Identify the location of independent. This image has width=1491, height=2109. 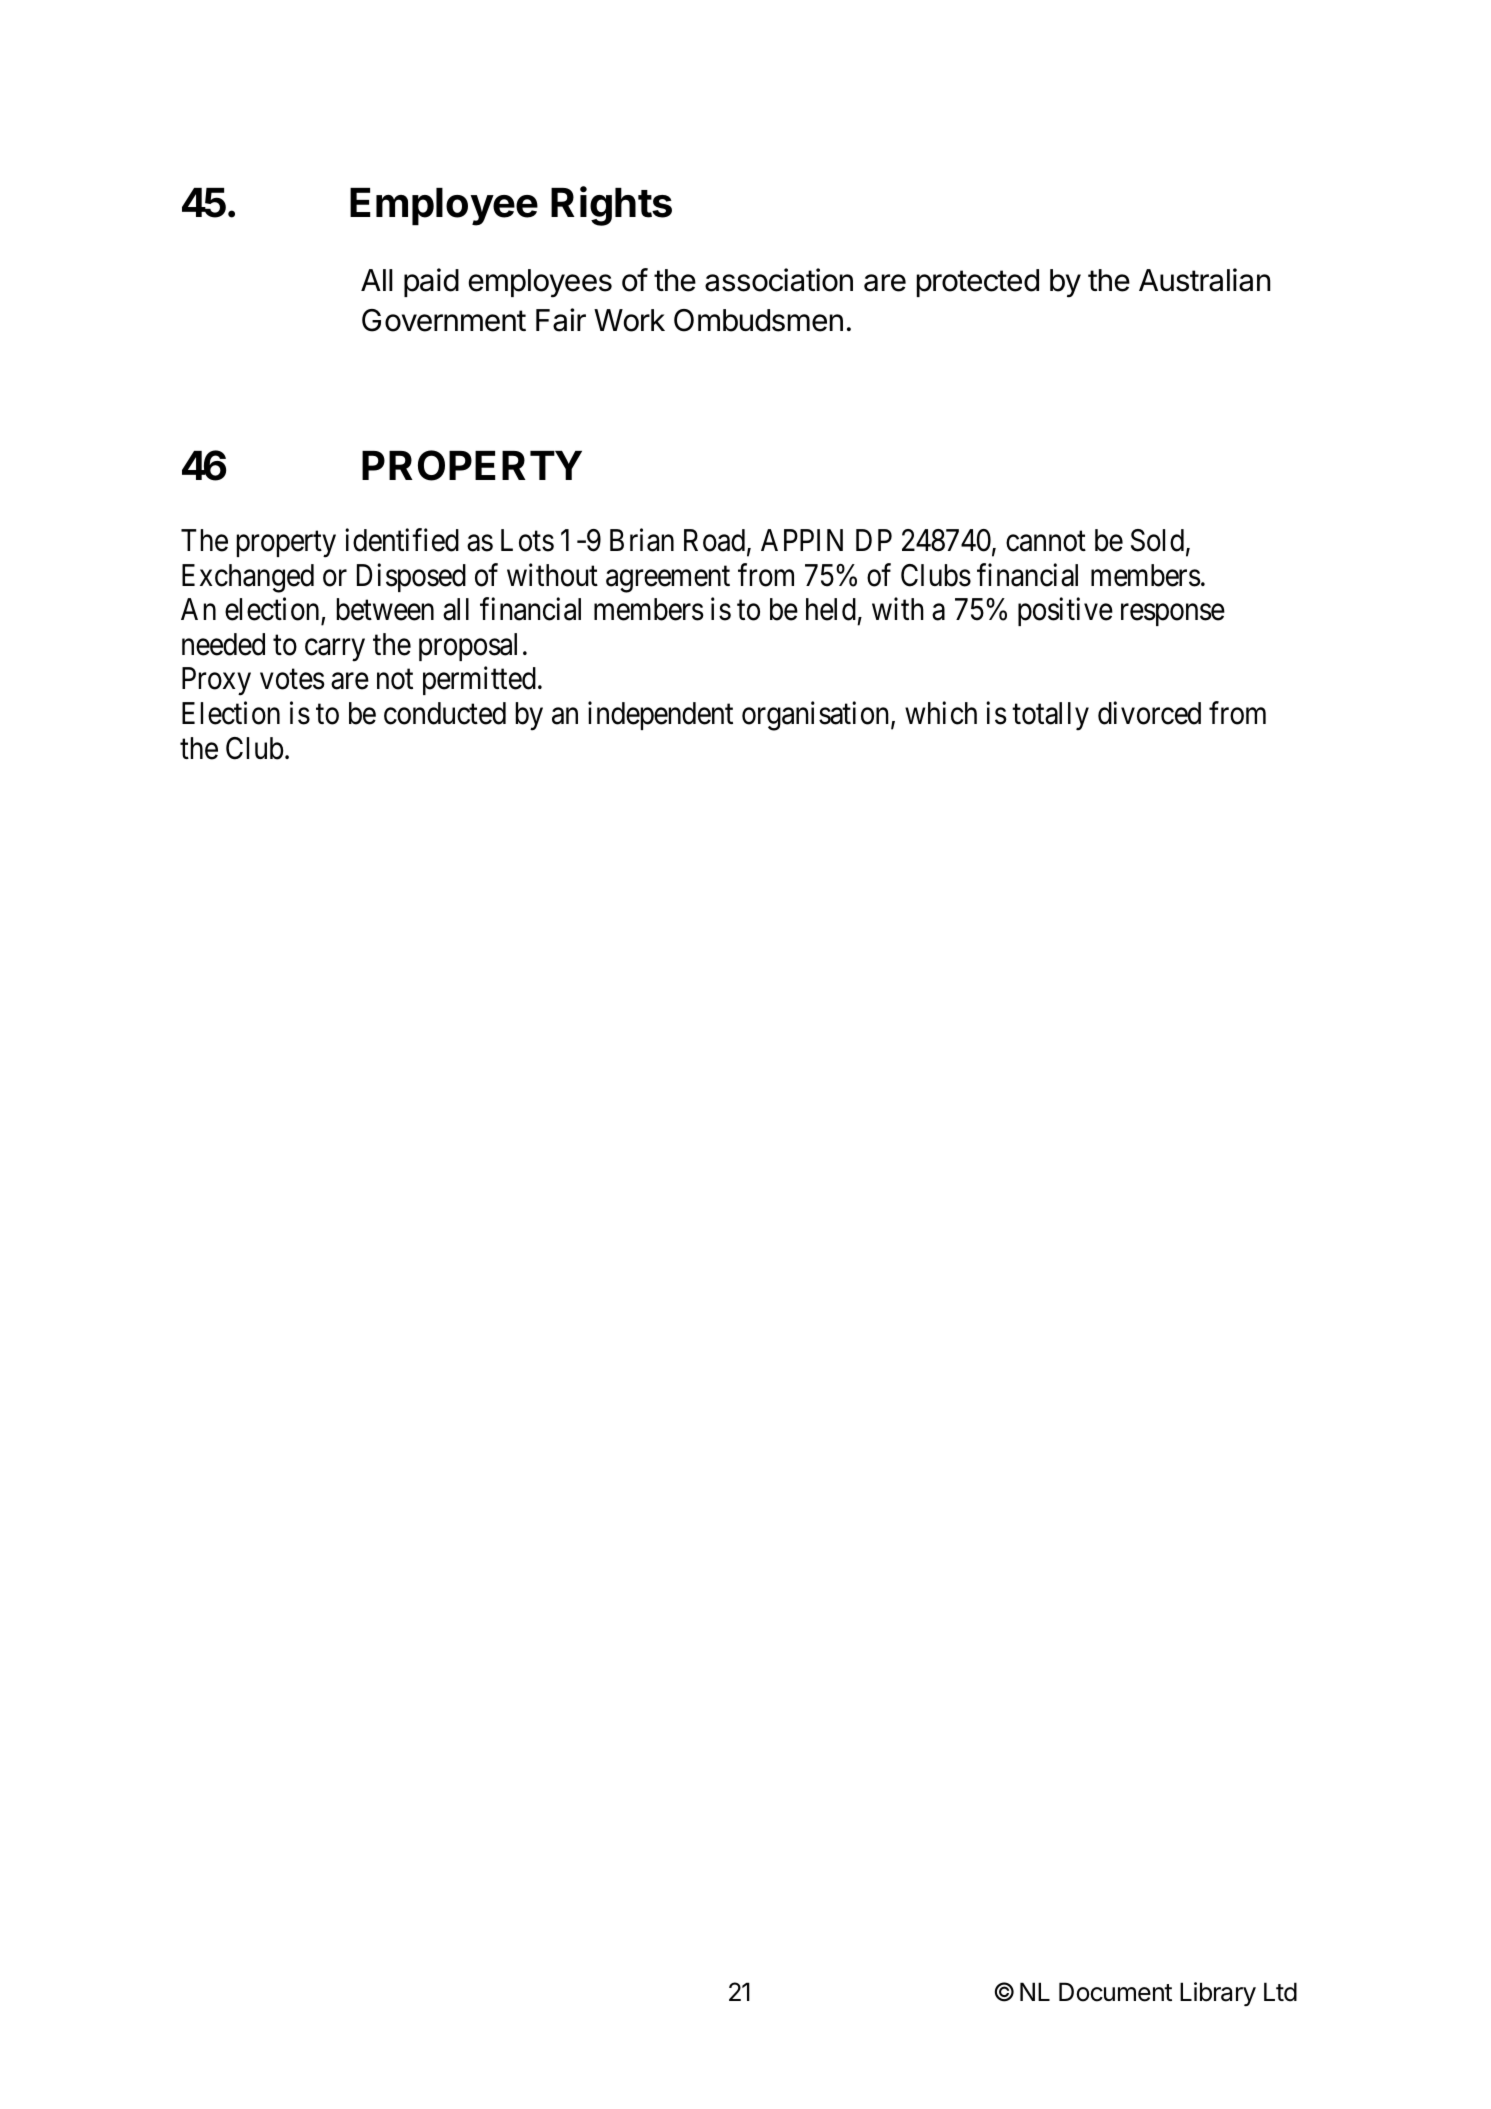
(660, 716).
